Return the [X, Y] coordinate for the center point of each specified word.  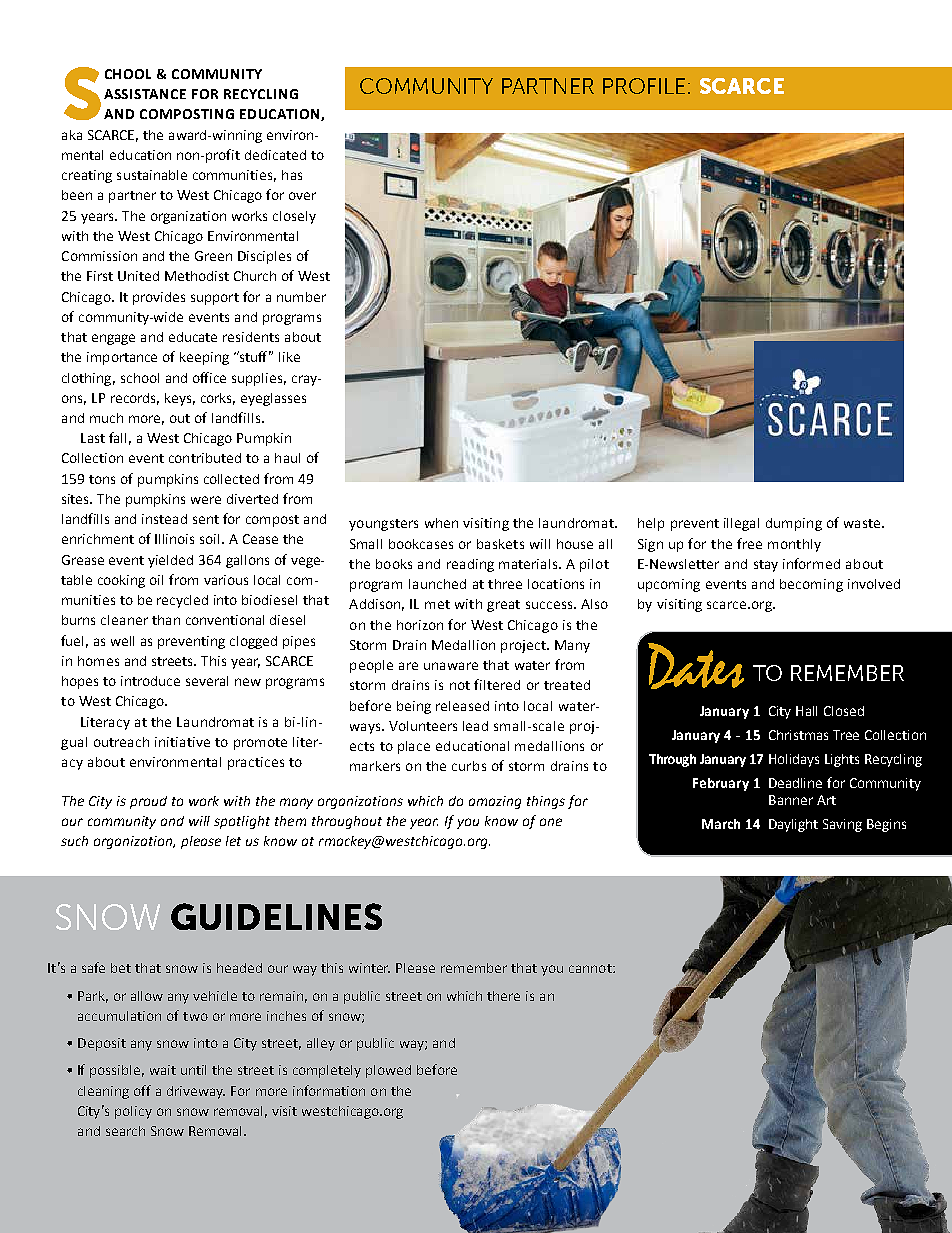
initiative [182, 742]
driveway [196, 1092]
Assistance [145, 94]
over [302, 196]
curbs [469, 766]
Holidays [794, 760]
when [441, 523]
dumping [794, 524]
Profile [644, 86]
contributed [205, 458]
